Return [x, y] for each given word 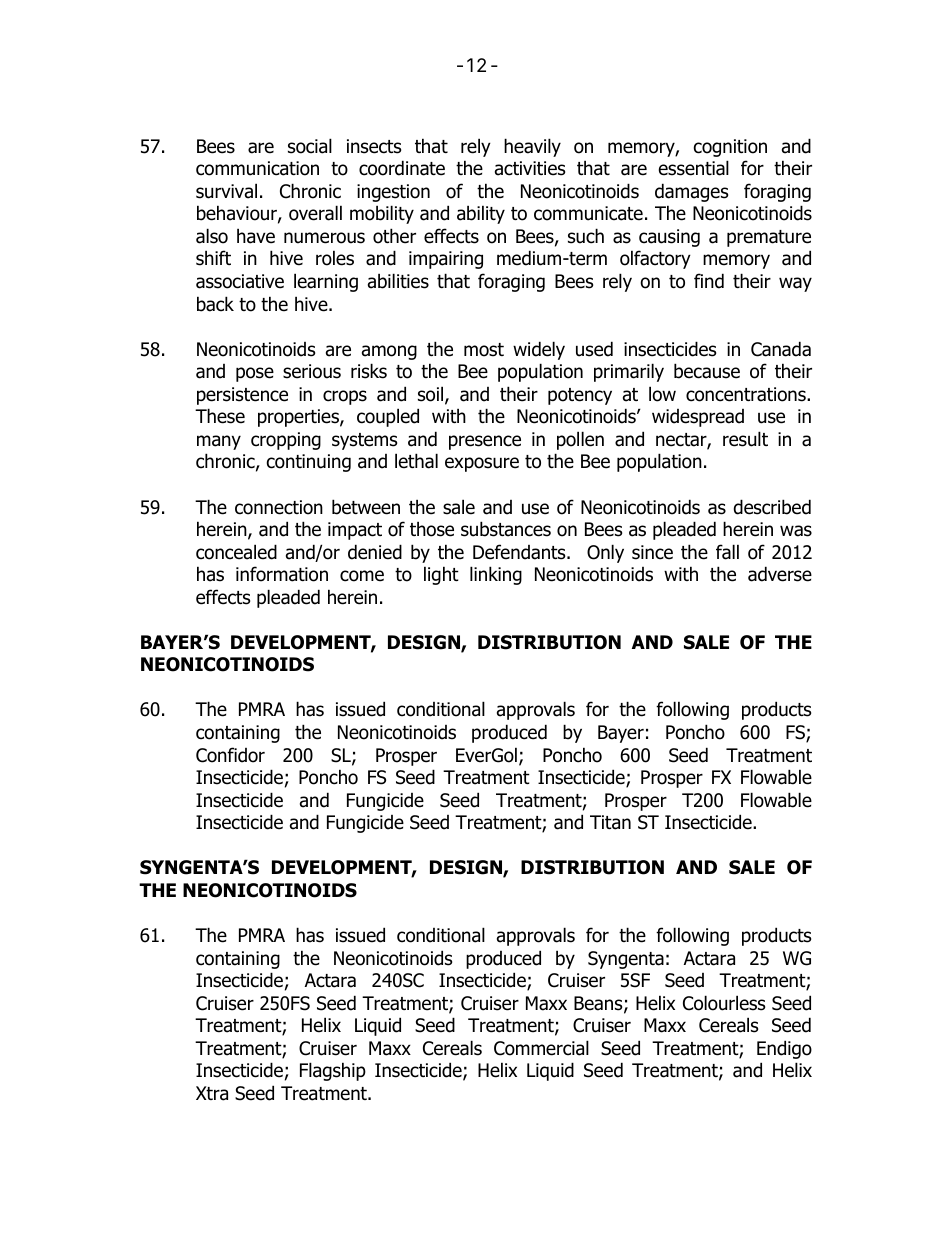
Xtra [212, 1093]
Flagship [333, 1071]
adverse [780, 574]
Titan [610, 822]
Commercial [541, 1048]
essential [694, 168]
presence [485, 442]
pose [255, 374]
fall [727, 552]
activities [530, 168]
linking [496, 575]
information [282, 574]
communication [257, 168]
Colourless [724, 1003]
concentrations [747, 394]
